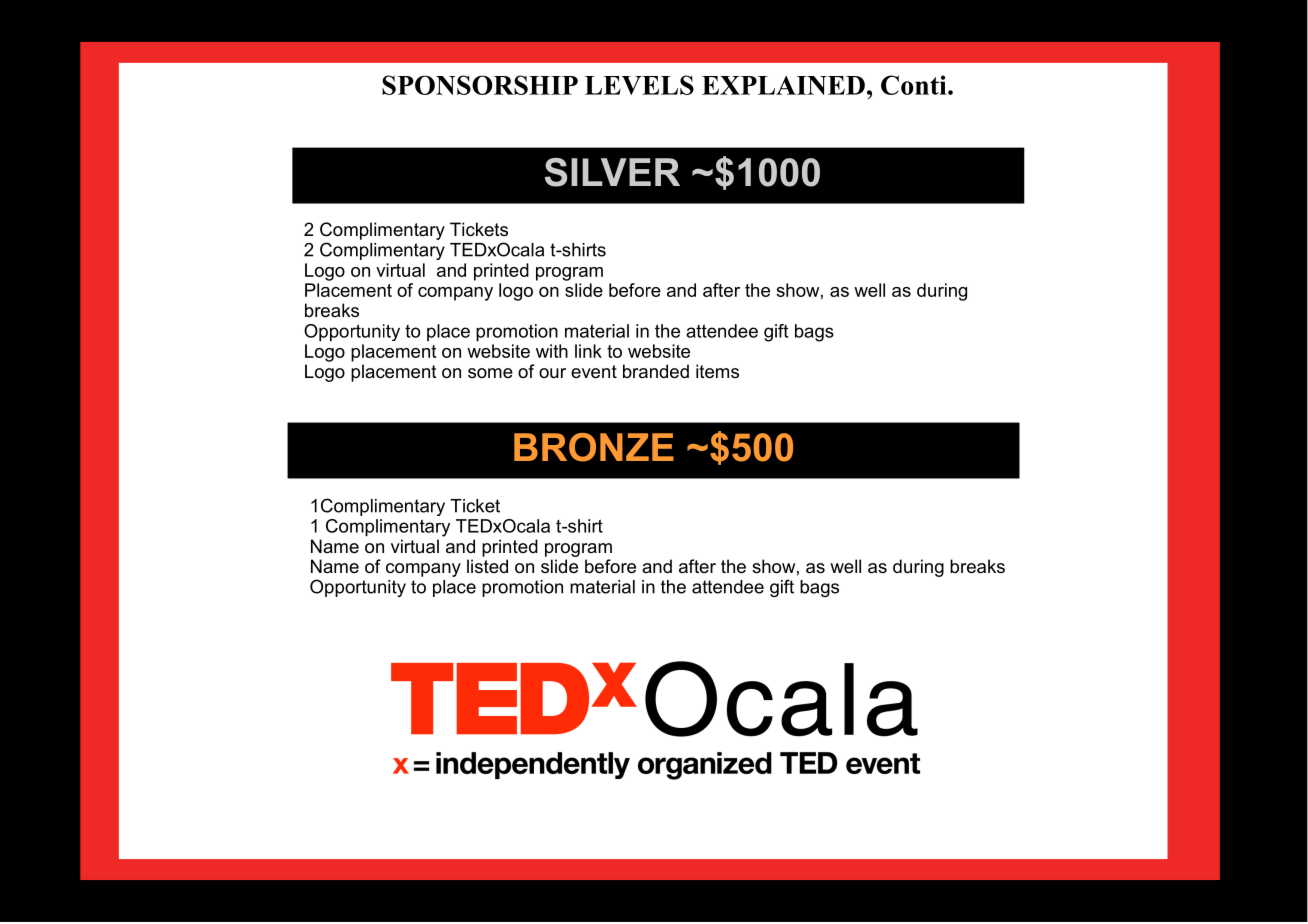  Describe the element at coordinates (594, 372) in the document. I see `event` at that location.
